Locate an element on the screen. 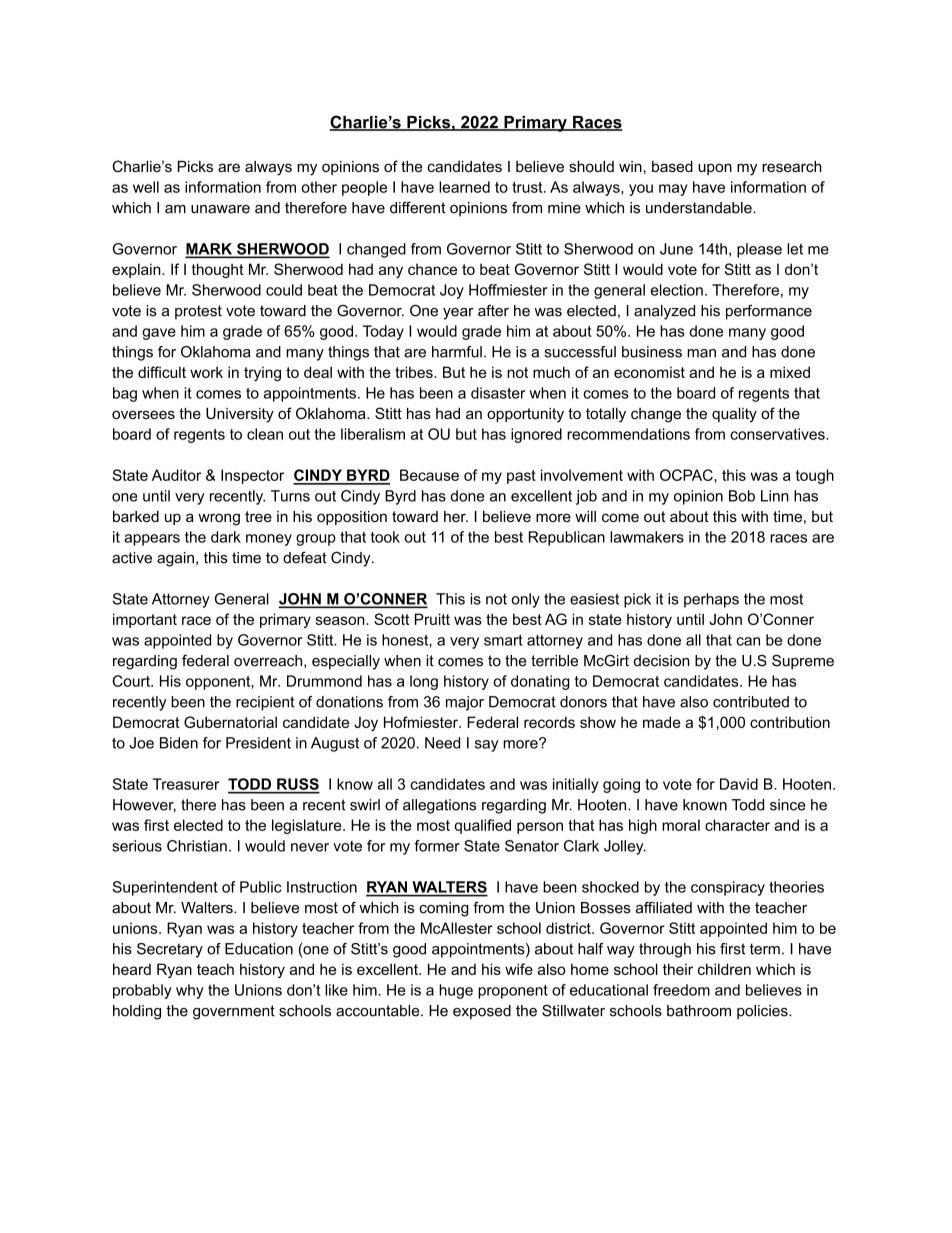 This screenshot has height=1233, width=952. why is located at coordinates (190, 991).
